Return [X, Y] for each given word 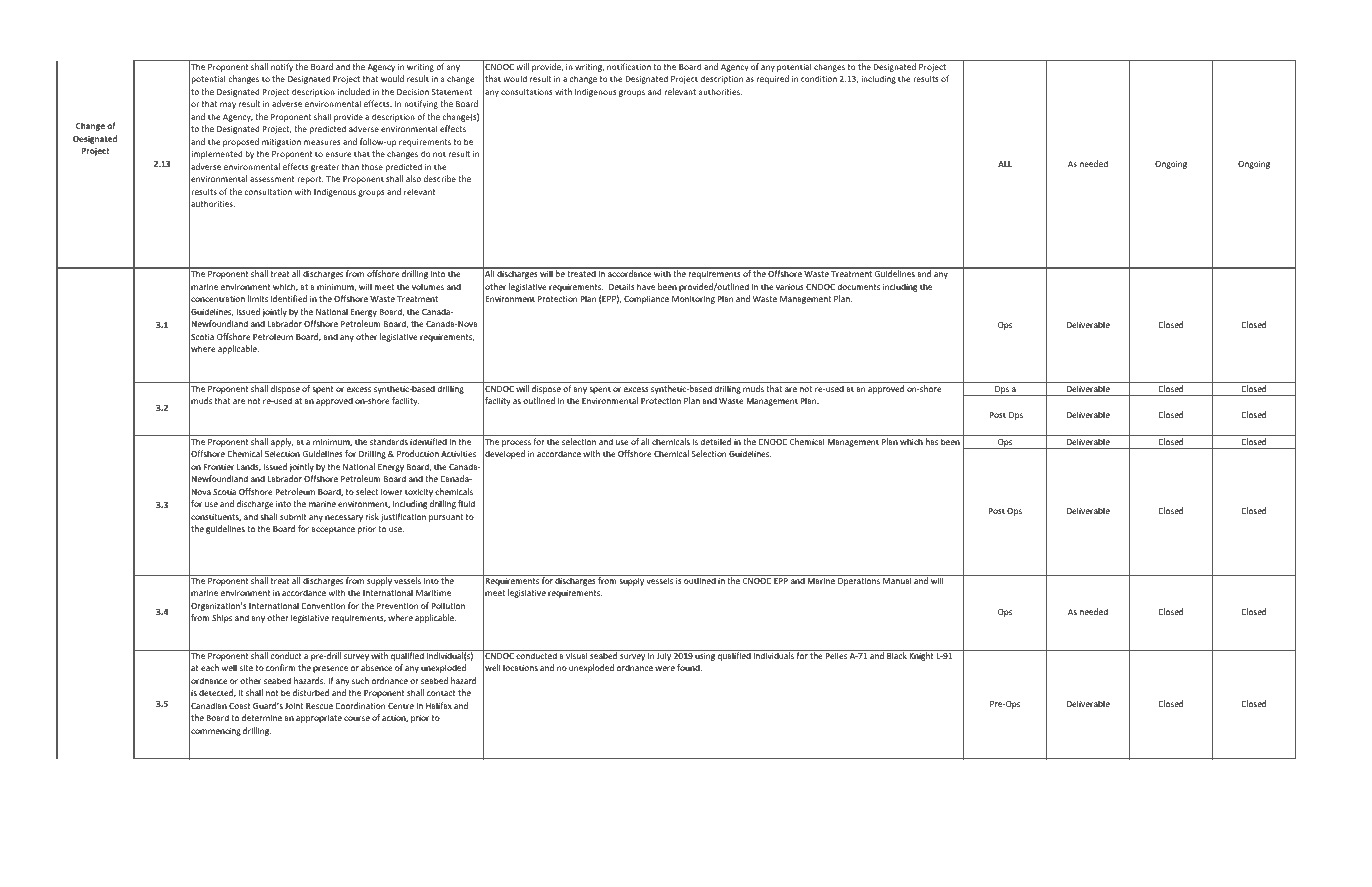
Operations [858, 582]
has [932, 441]
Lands [249, 467]
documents [858, 286]
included [354, 91]
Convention [323, 606]
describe [440, 178]
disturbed [311, 692]
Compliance [646, 299]
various [790, 287]
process [516, 443]
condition [819, 78]
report [310, 180]
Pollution [448, 605]
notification [629, 66]
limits [258, 298]
